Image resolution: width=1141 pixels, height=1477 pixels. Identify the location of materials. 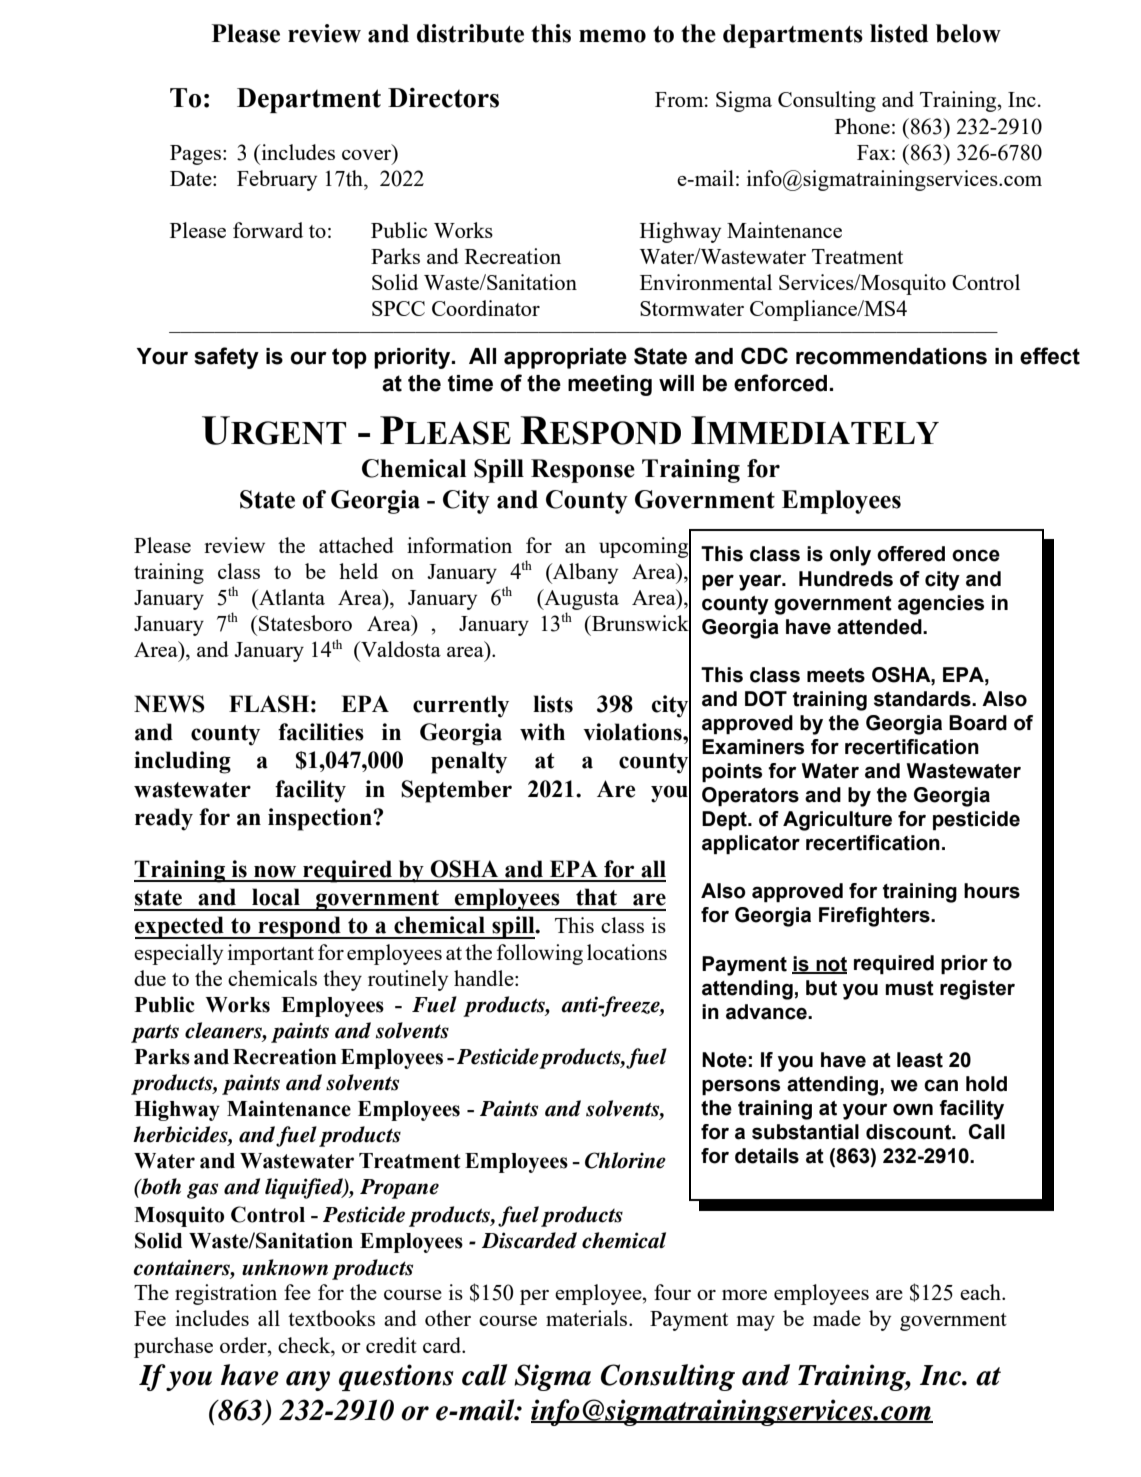
(588, 1318).
